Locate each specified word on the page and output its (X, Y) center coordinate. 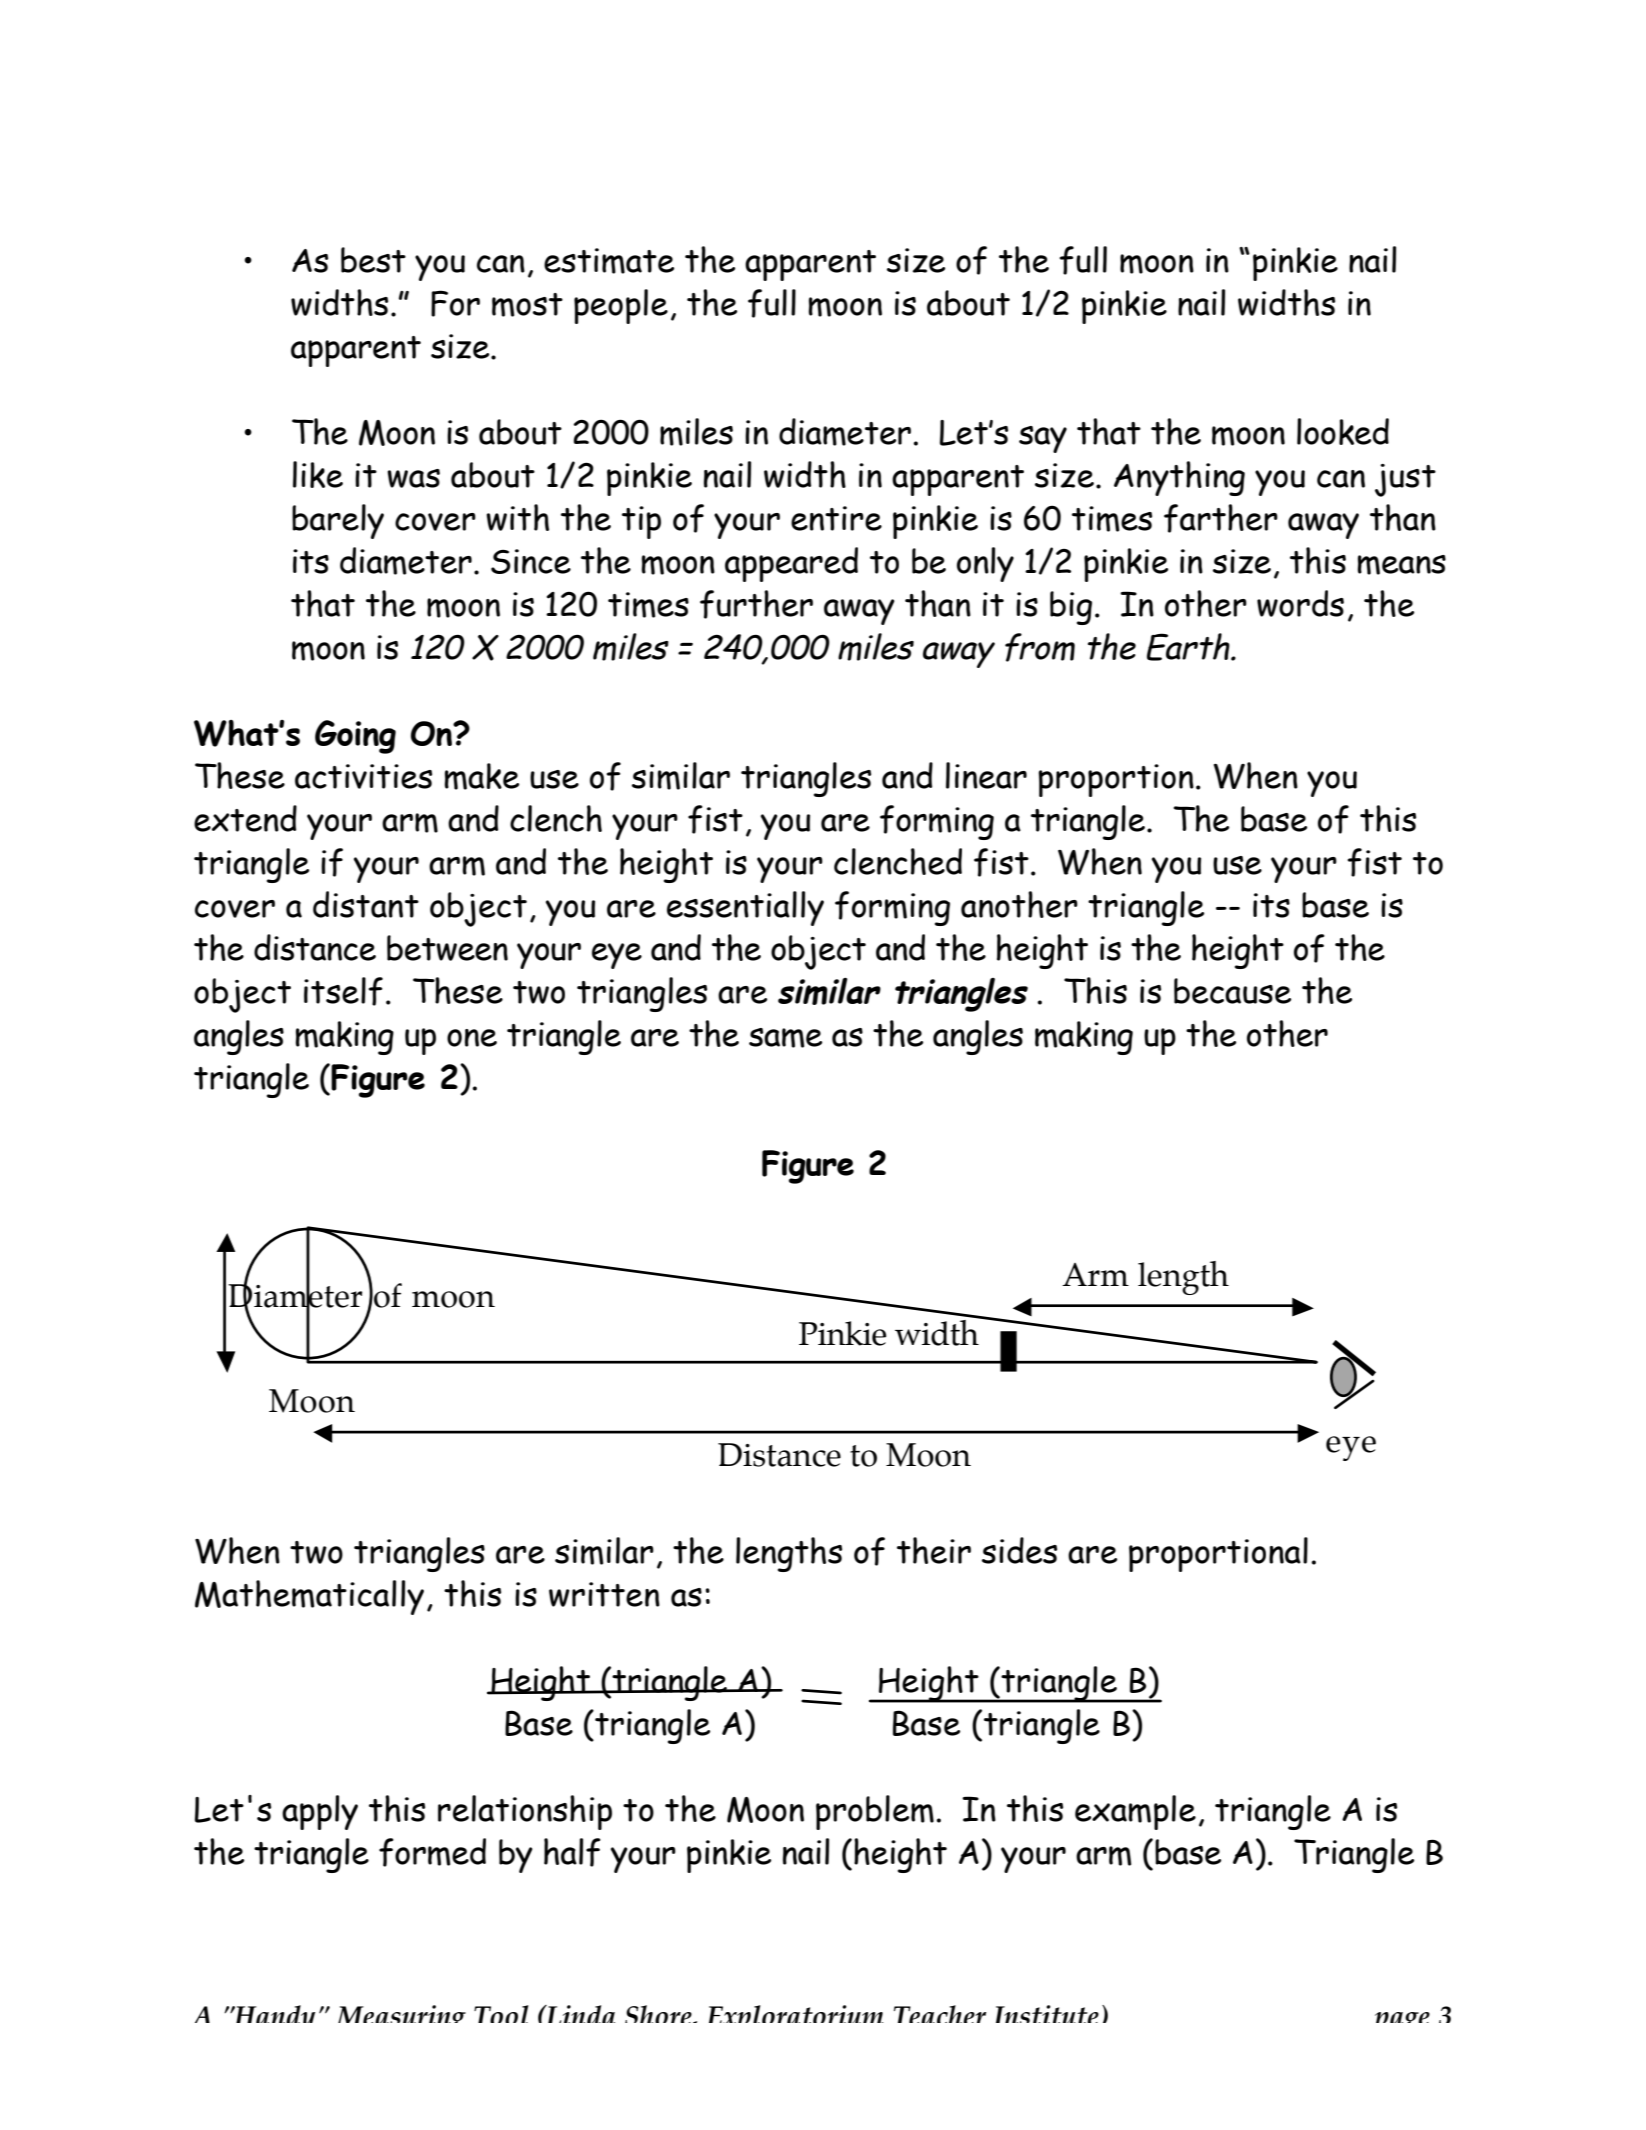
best (373, 260)
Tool (501, 2014)
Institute (1047, 2014)
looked (1343, 431)
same (785, 1038)
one (472, 1038)
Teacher (940, 2014)
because (1232, 991)
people (621, 306)
